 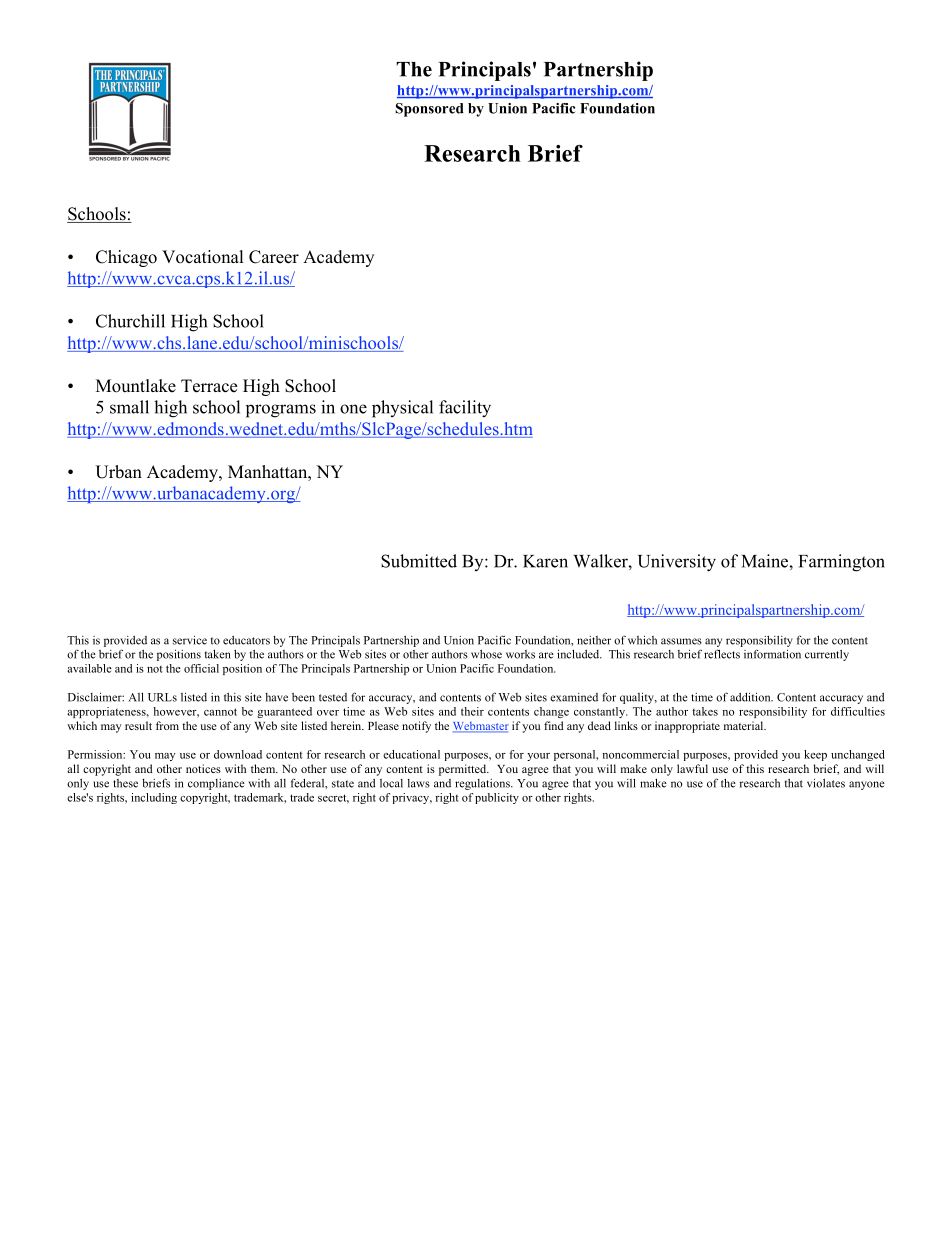 What do you see at coordinates (203, 257) in the screenshot?
I see `Vocational` at bounding box center [203, 257].
